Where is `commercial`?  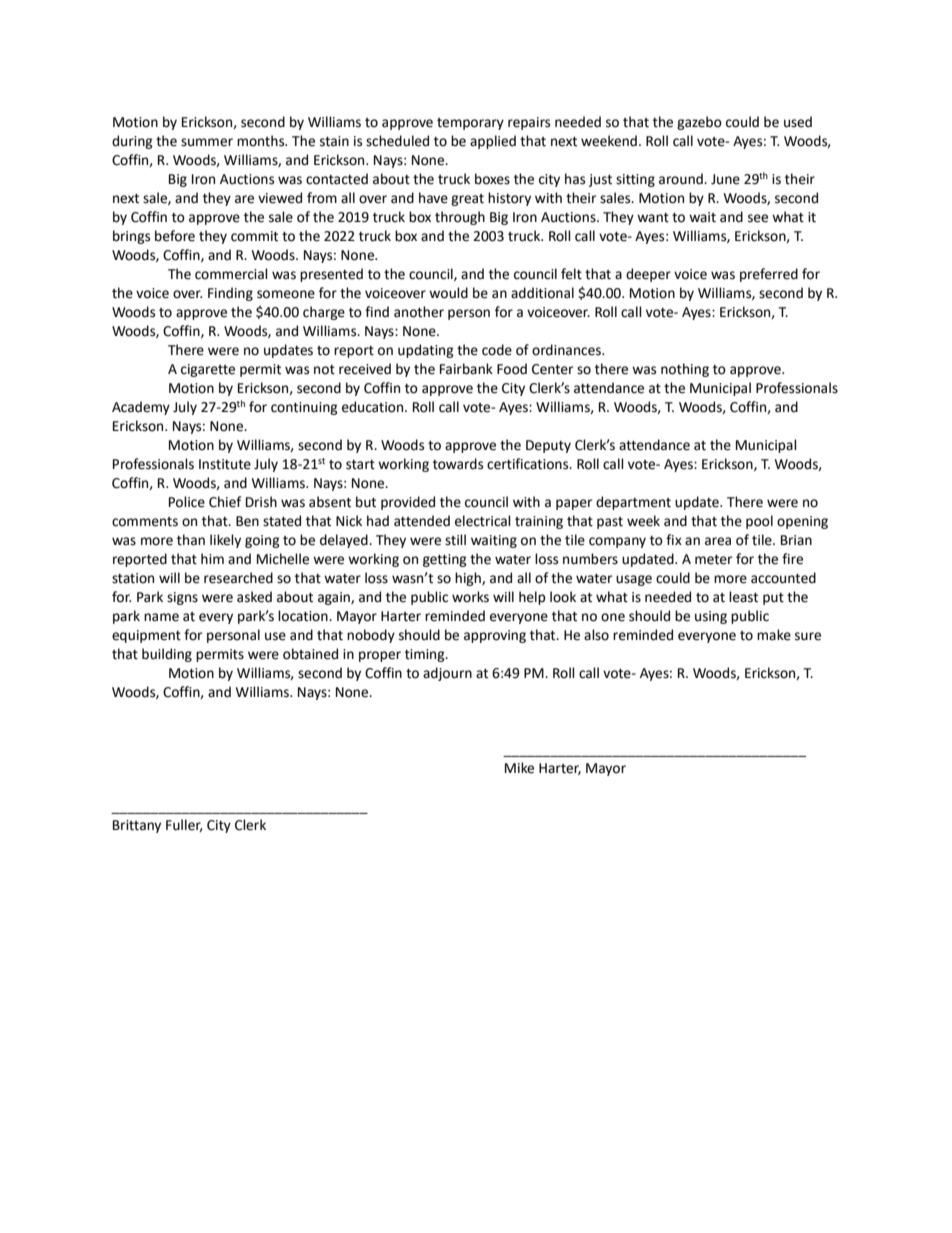
commercial is located at coordinates (231, 274).
